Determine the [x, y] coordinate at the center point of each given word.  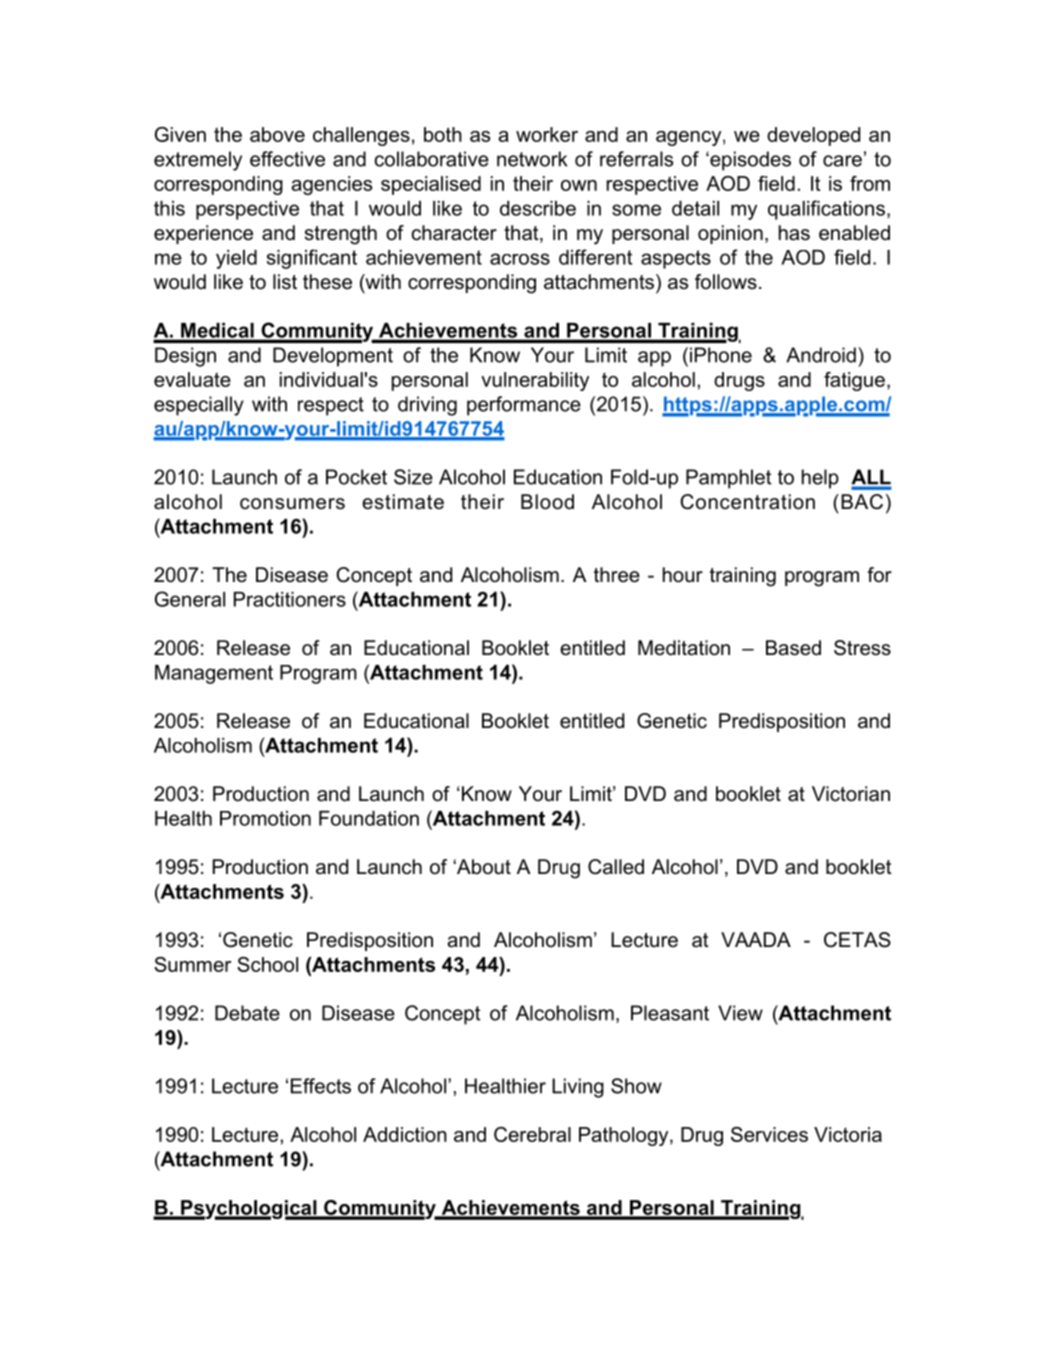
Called [616, 867]
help [820, 479]
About [483, 867]
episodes [749, 161]
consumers [292, 504]
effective [287, 159]
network [532, 159]
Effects [321, 1086]
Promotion [265, 818]
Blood [547, 502]
